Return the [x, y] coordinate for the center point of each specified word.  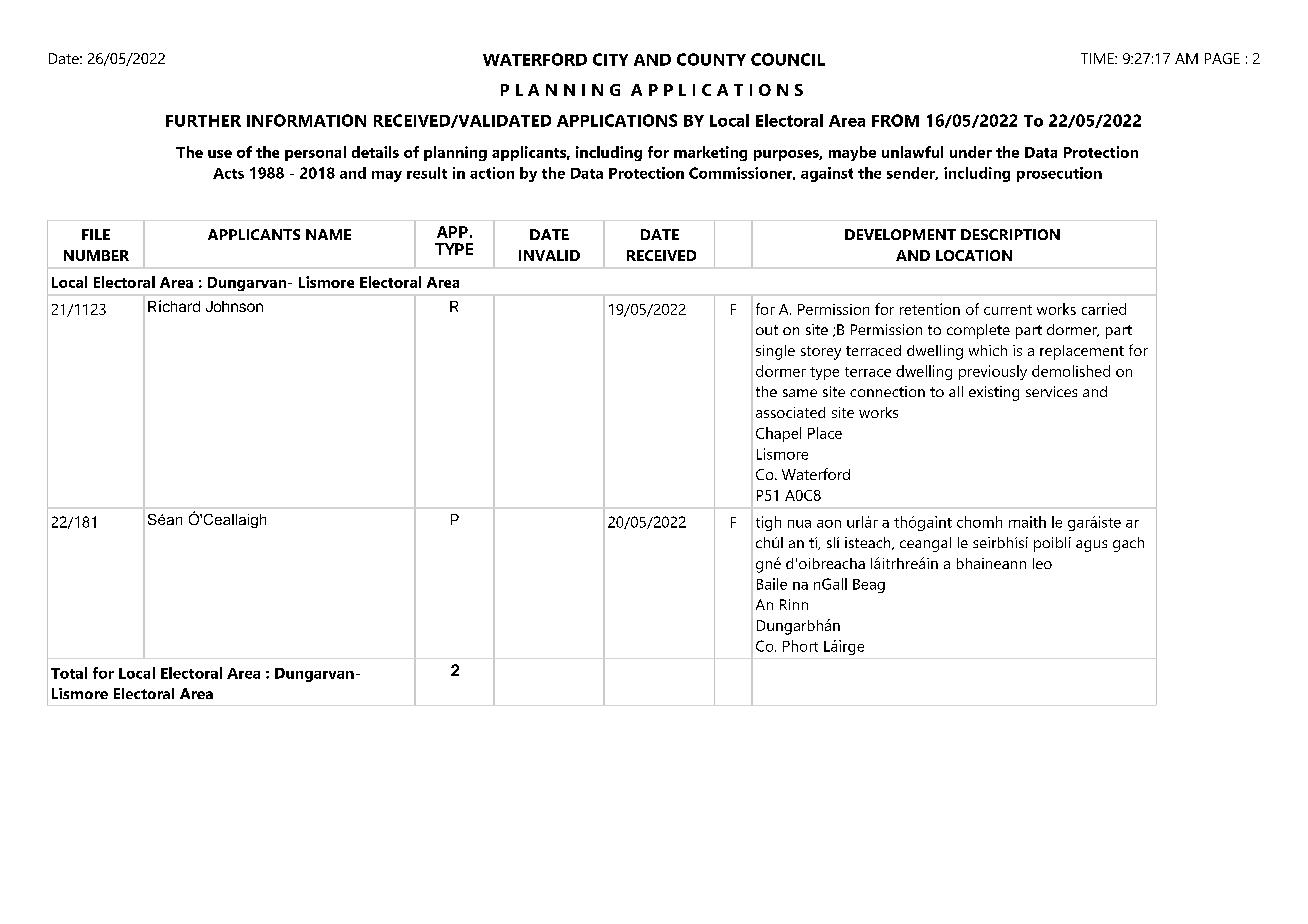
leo [1042, 563]
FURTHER [203, 121]
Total [69, 673]
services [1051, 391]
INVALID [549, 255]
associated [790, 412]
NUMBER [96, 255]
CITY [610, 59]
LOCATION [974, 255]
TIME [1098, 58]
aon [829, 524]
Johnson [234, 306]
